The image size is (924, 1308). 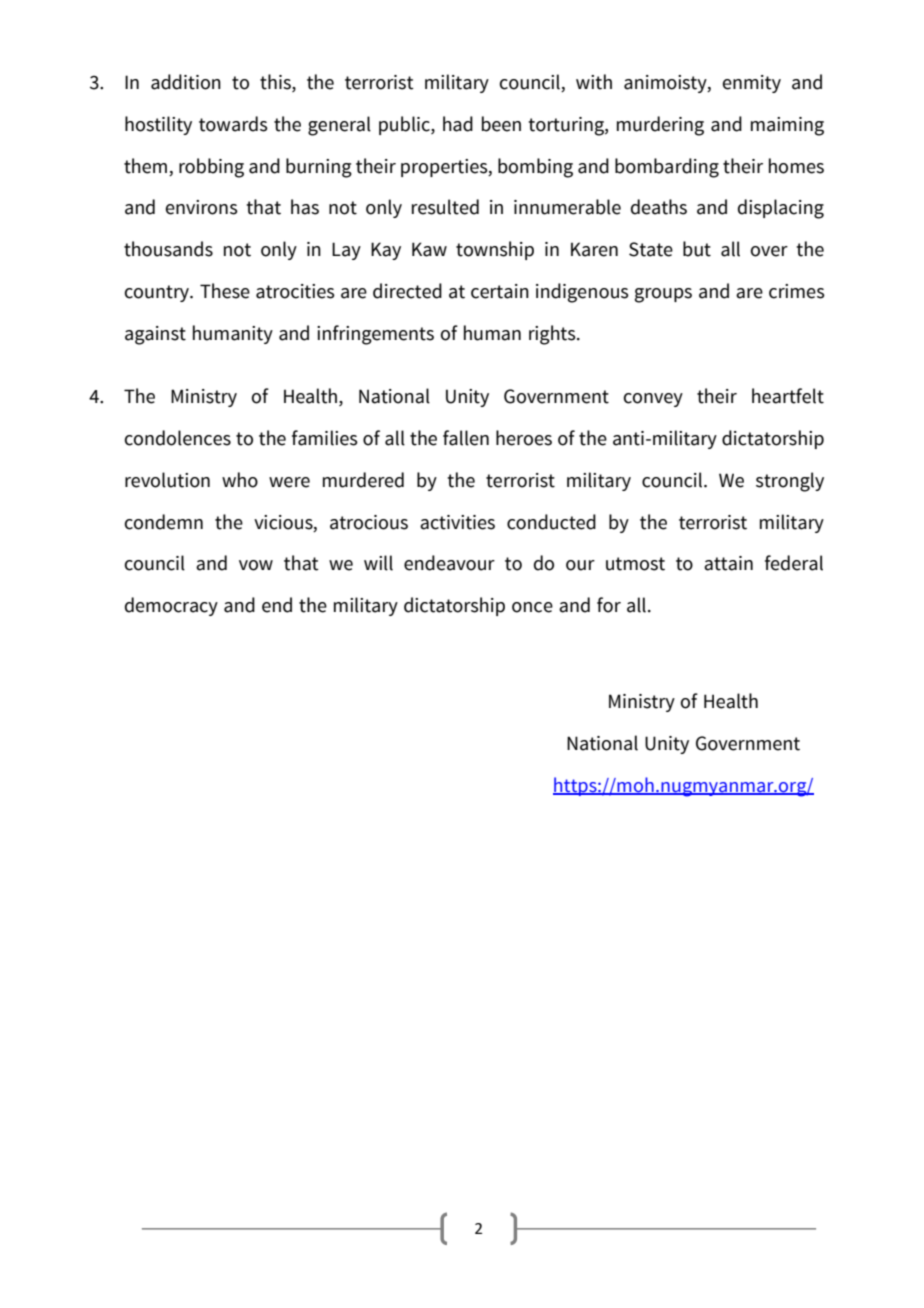 I want to click on enmity, so click(x=752, y=84).
